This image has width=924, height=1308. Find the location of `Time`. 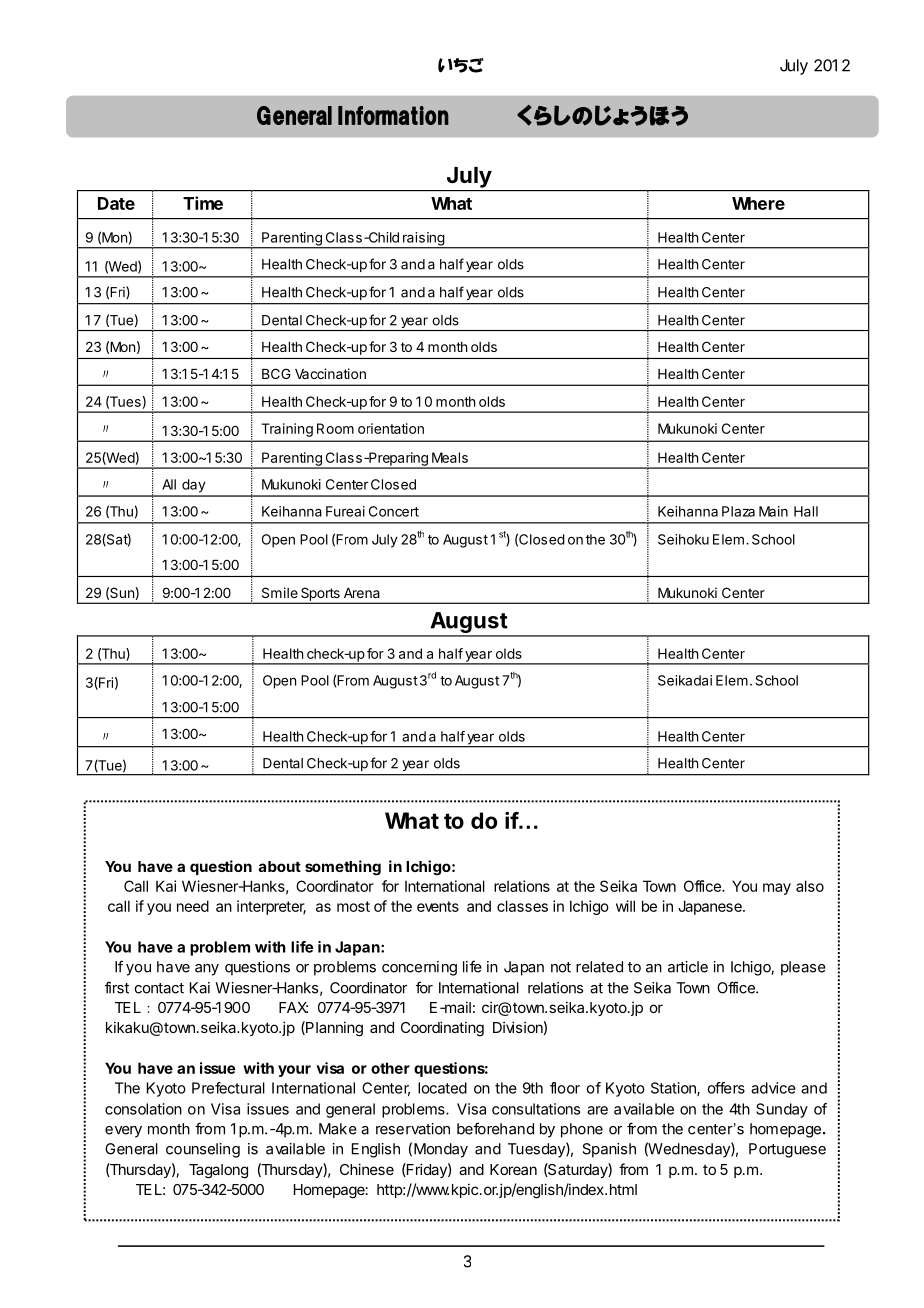

Time is located at coordinates (203, 203).
